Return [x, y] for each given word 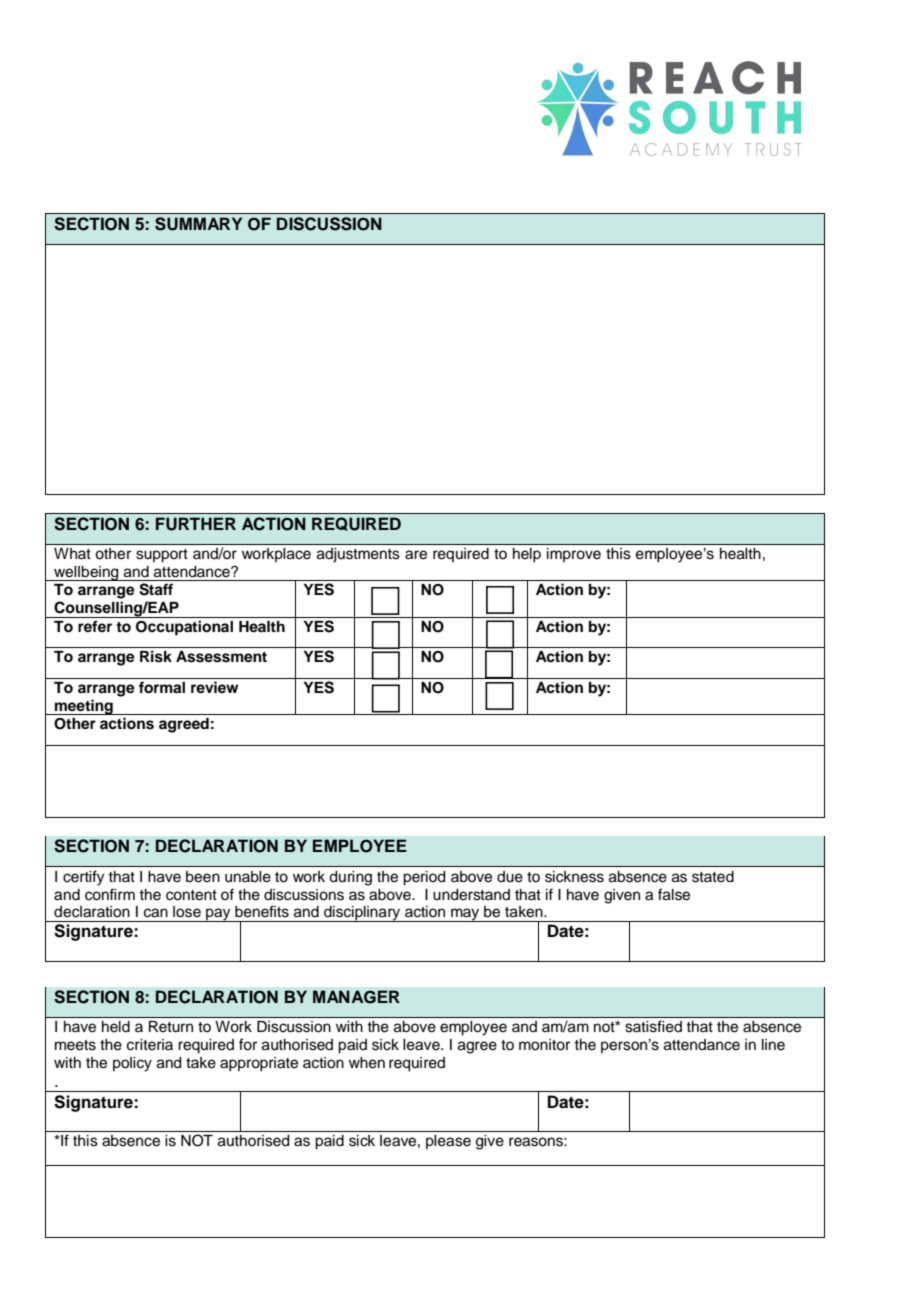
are [416, 555]
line [773, 1045]
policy [132, 1064]
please [448, 1142]
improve [574, 555]
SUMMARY [198, 224]
